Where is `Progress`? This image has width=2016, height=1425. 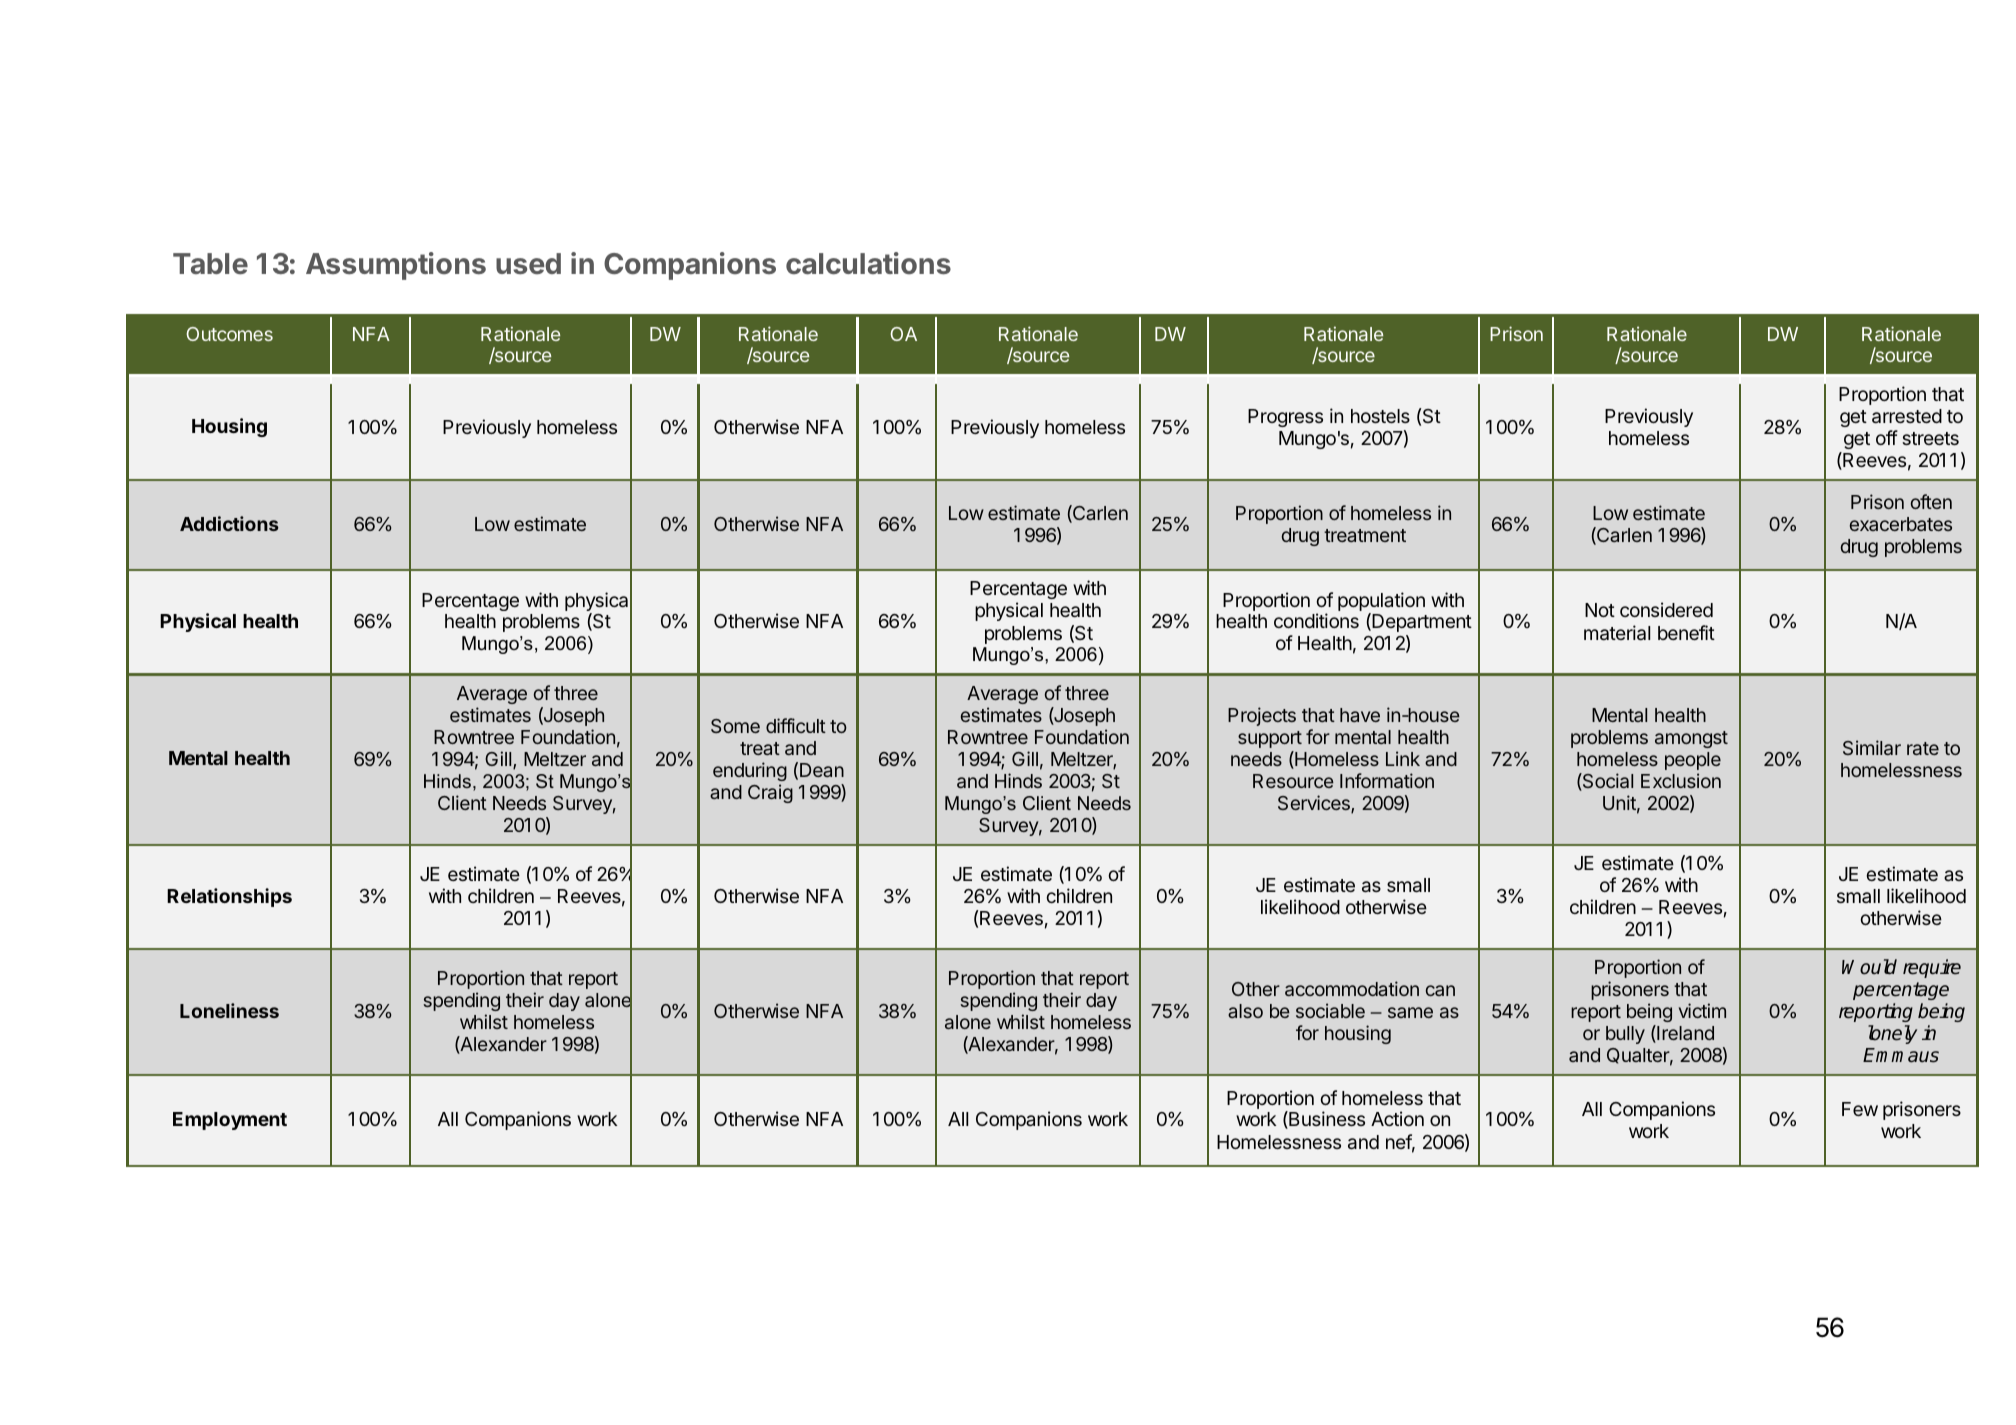 Progress is located at coordinates (1285, 418).
